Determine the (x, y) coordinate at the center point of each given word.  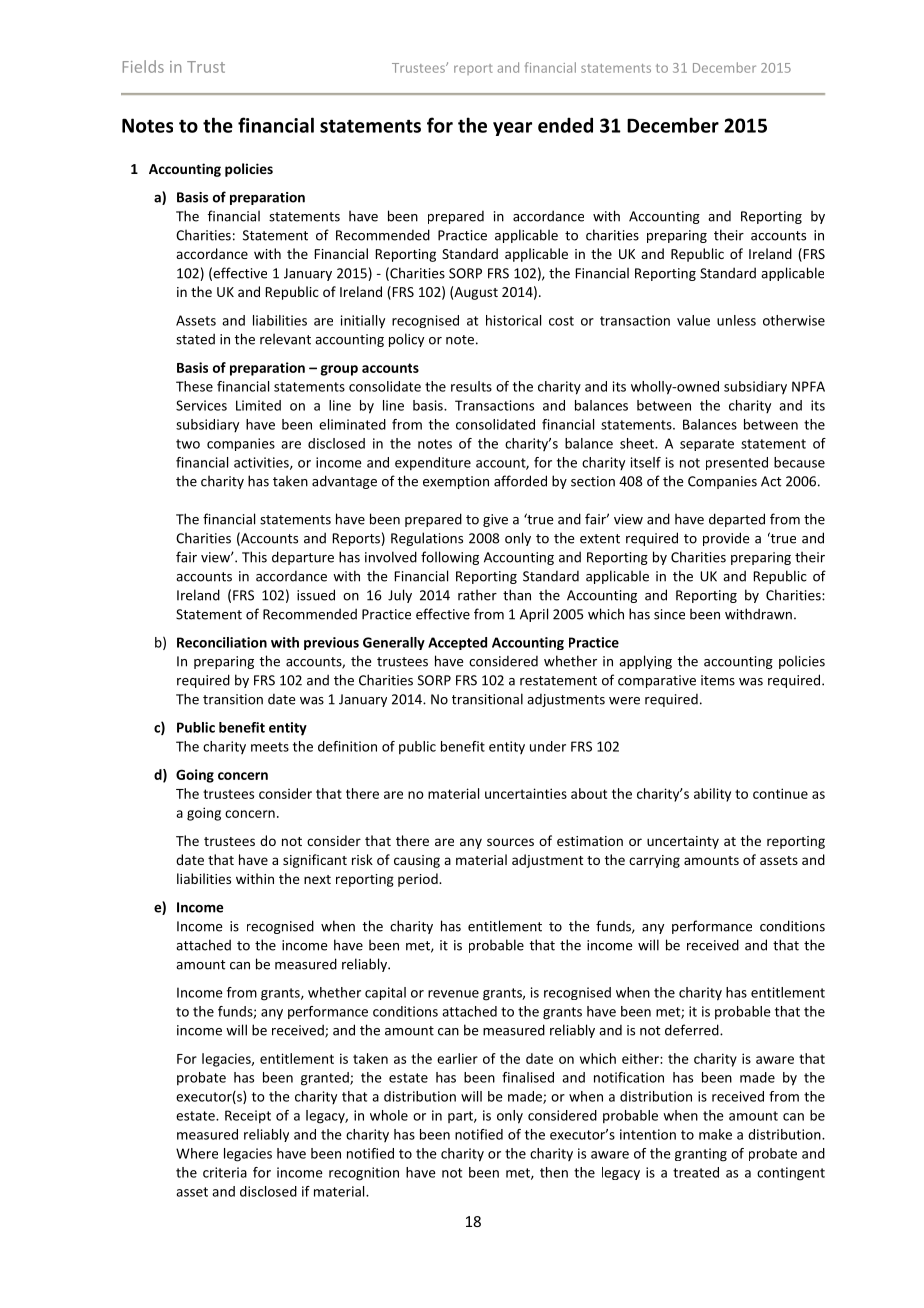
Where (197, 1153)
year (512, 129)
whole (389, 1115)
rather (477, 595)
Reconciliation (222, 642)
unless (736, 320)
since (669, 614)
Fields (143, 66)
